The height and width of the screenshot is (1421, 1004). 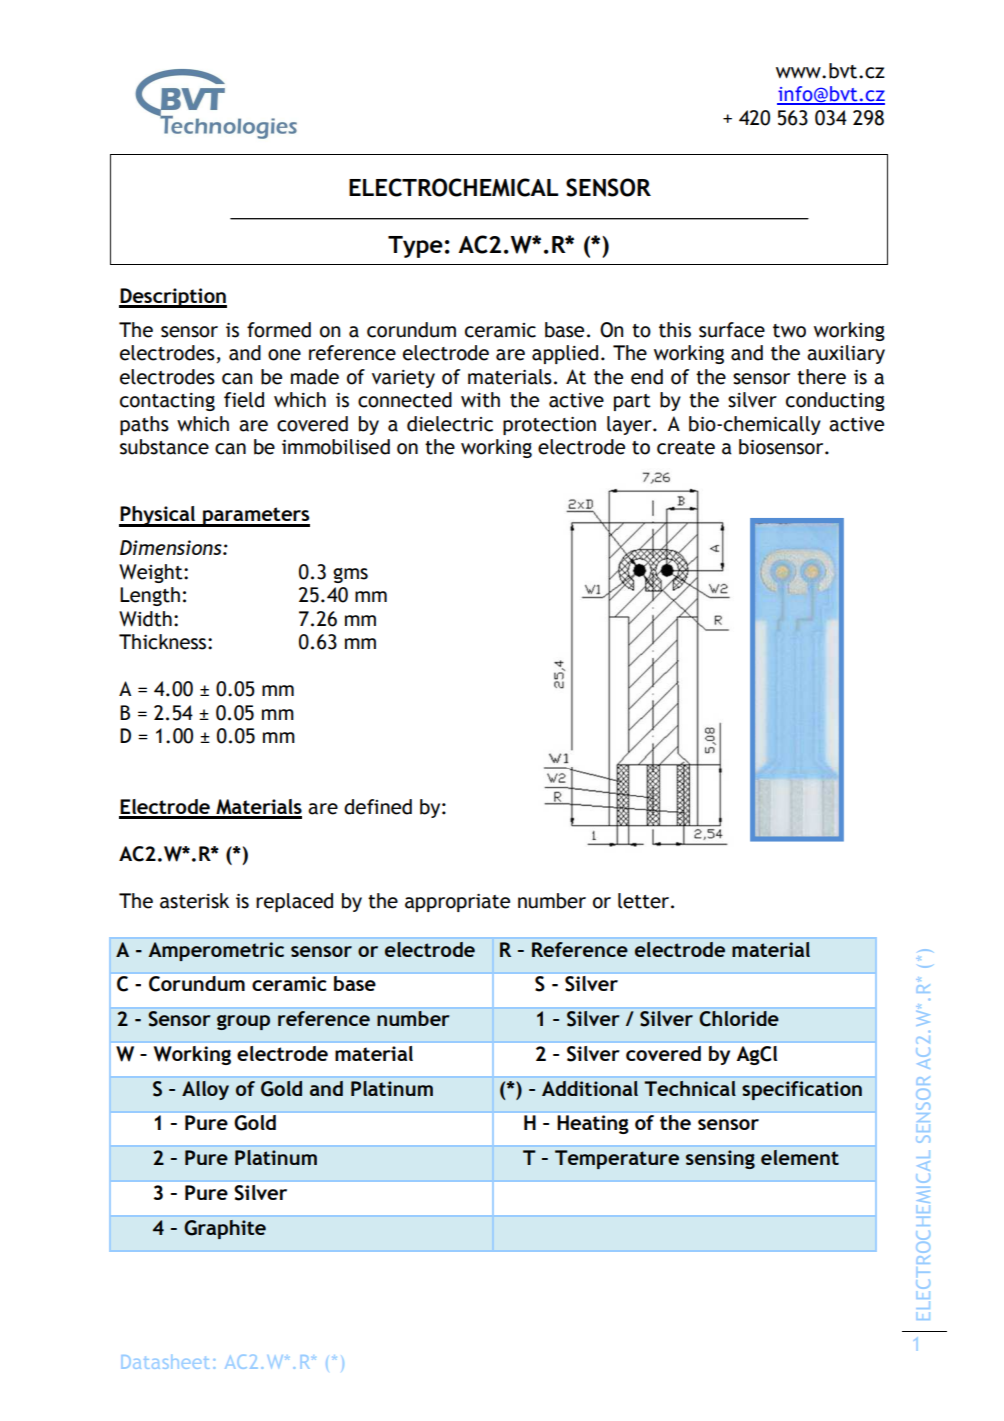 What do you see at coordinates (617, 1159) in the screenshot?
I see `Temperature` at bounding box center [617, 1159].
